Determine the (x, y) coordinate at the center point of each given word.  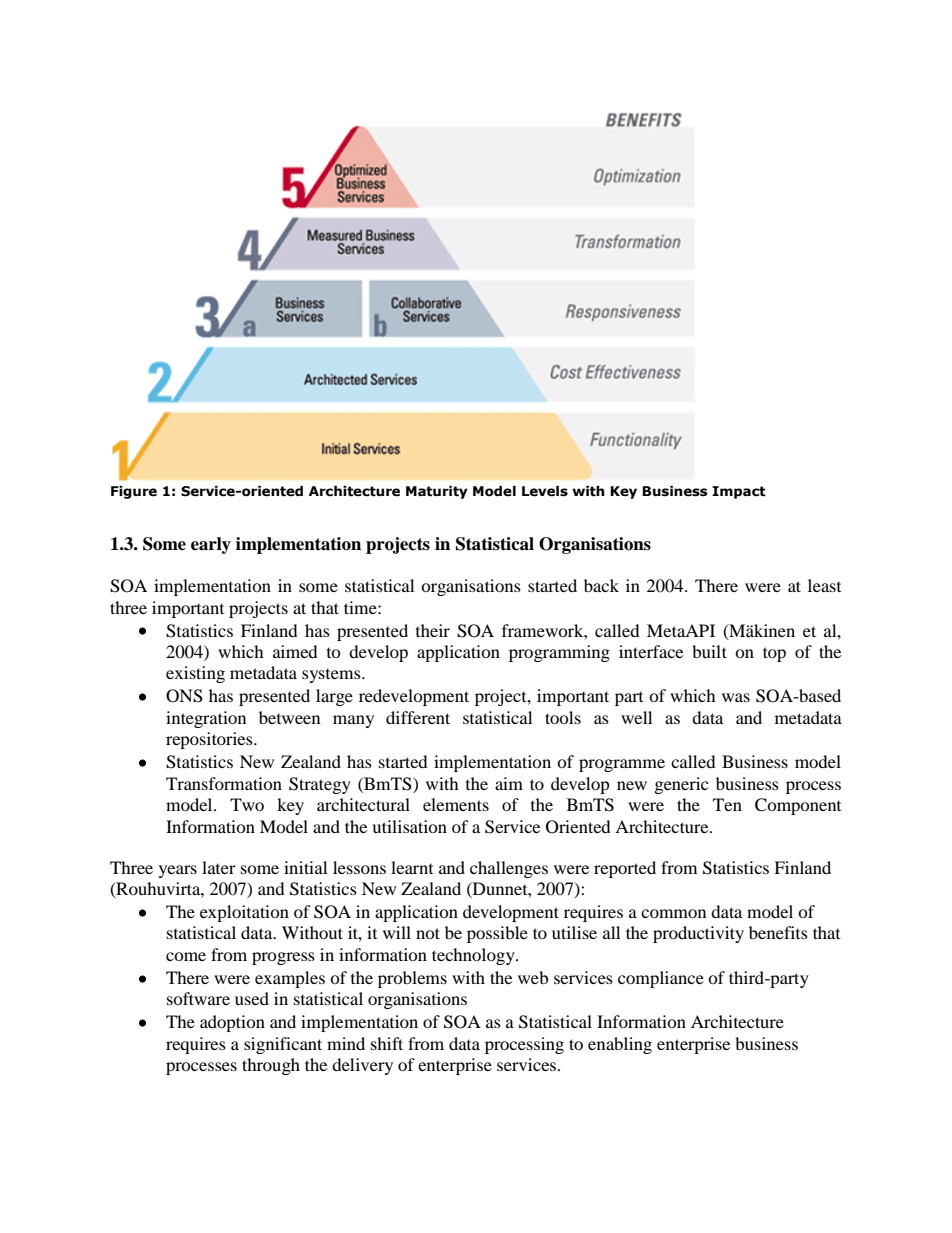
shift (387, 1043)
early (211, 545)
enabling (620, 1045)
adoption (232, 1023)
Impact (739, 492)
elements (456, 804)
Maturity (437, 492)
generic (681, 785)
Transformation (224, 783)
